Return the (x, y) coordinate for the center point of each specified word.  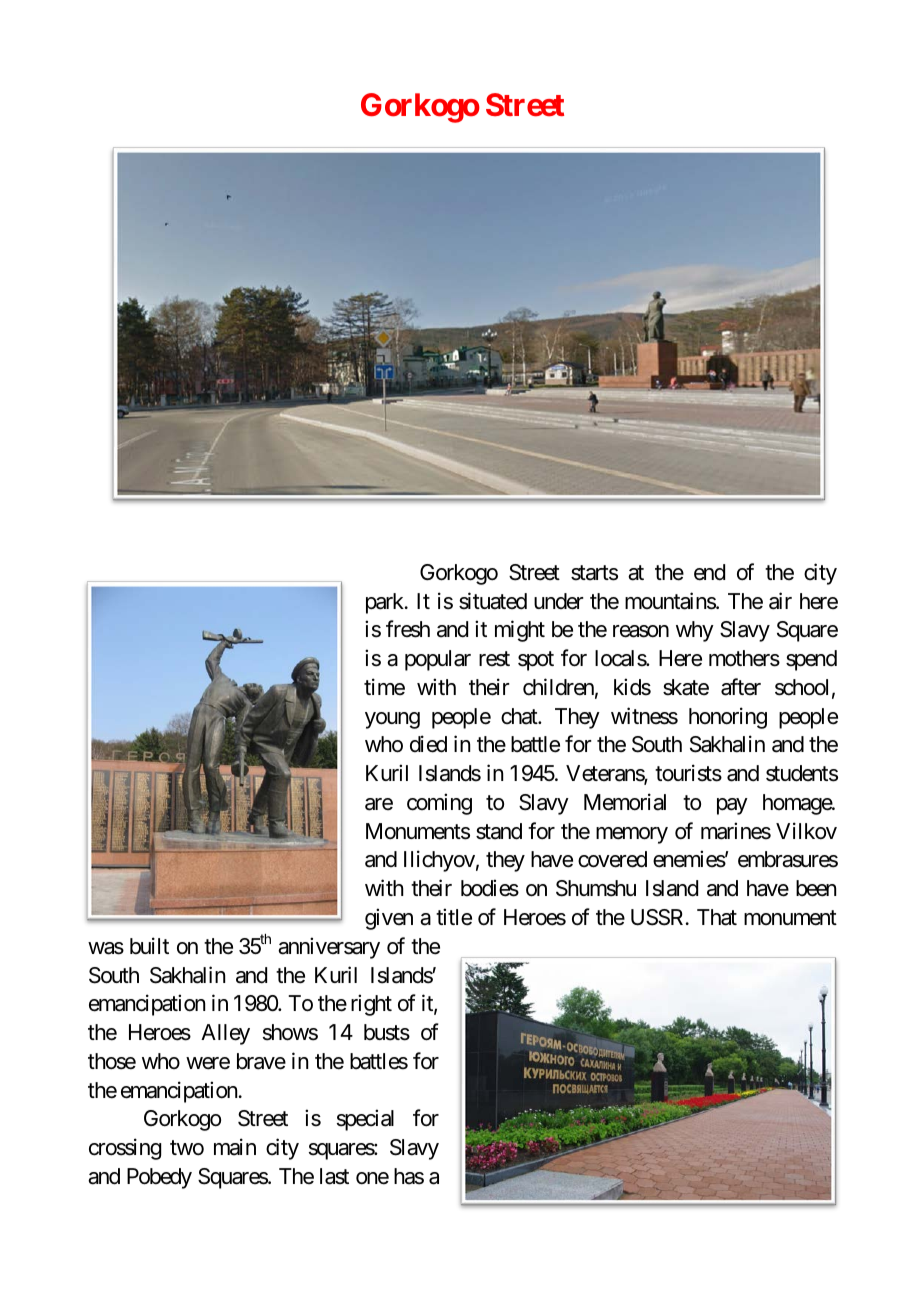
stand (499, 831)
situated (493, 601)
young (392, 720)
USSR (657, 917)
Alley (225, 1034)
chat (520, 716)
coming (439, 804)
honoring (728, 718)
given (389, 919)
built (149, 946)
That (717, 917)
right (371, 1005)
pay (732, 806)
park (386, 603)
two (187, 1148)
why (695, 631)
